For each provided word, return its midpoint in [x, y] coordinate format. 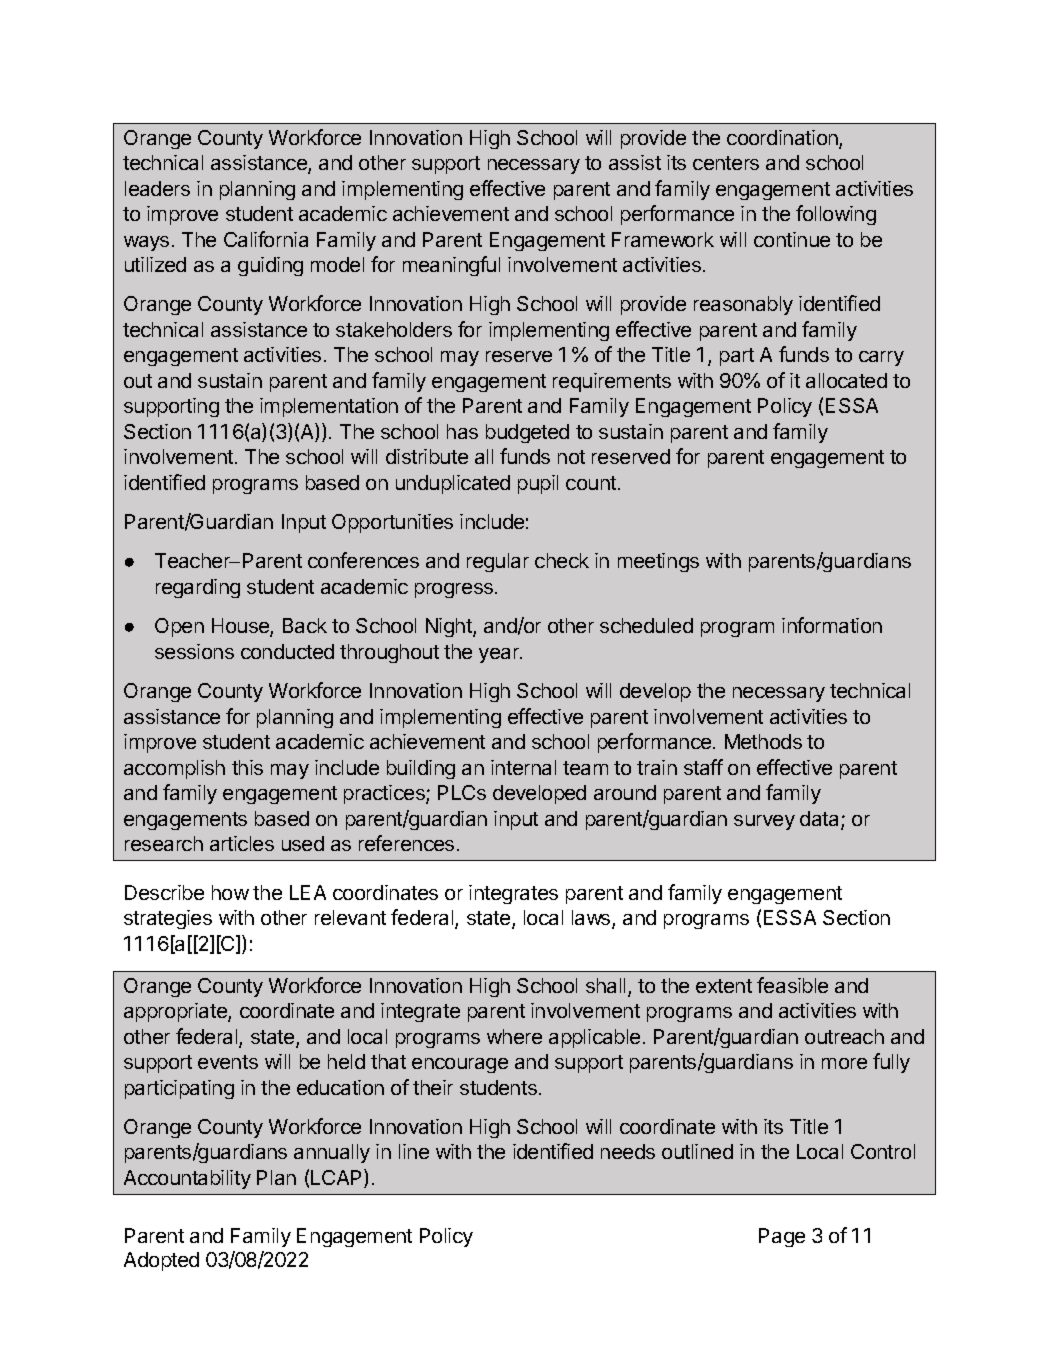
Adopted [161, 1261]
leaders [157, 188]
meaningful [451, 266]
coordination [783, 139]
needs [628, 1151]
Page [782, 1237]
